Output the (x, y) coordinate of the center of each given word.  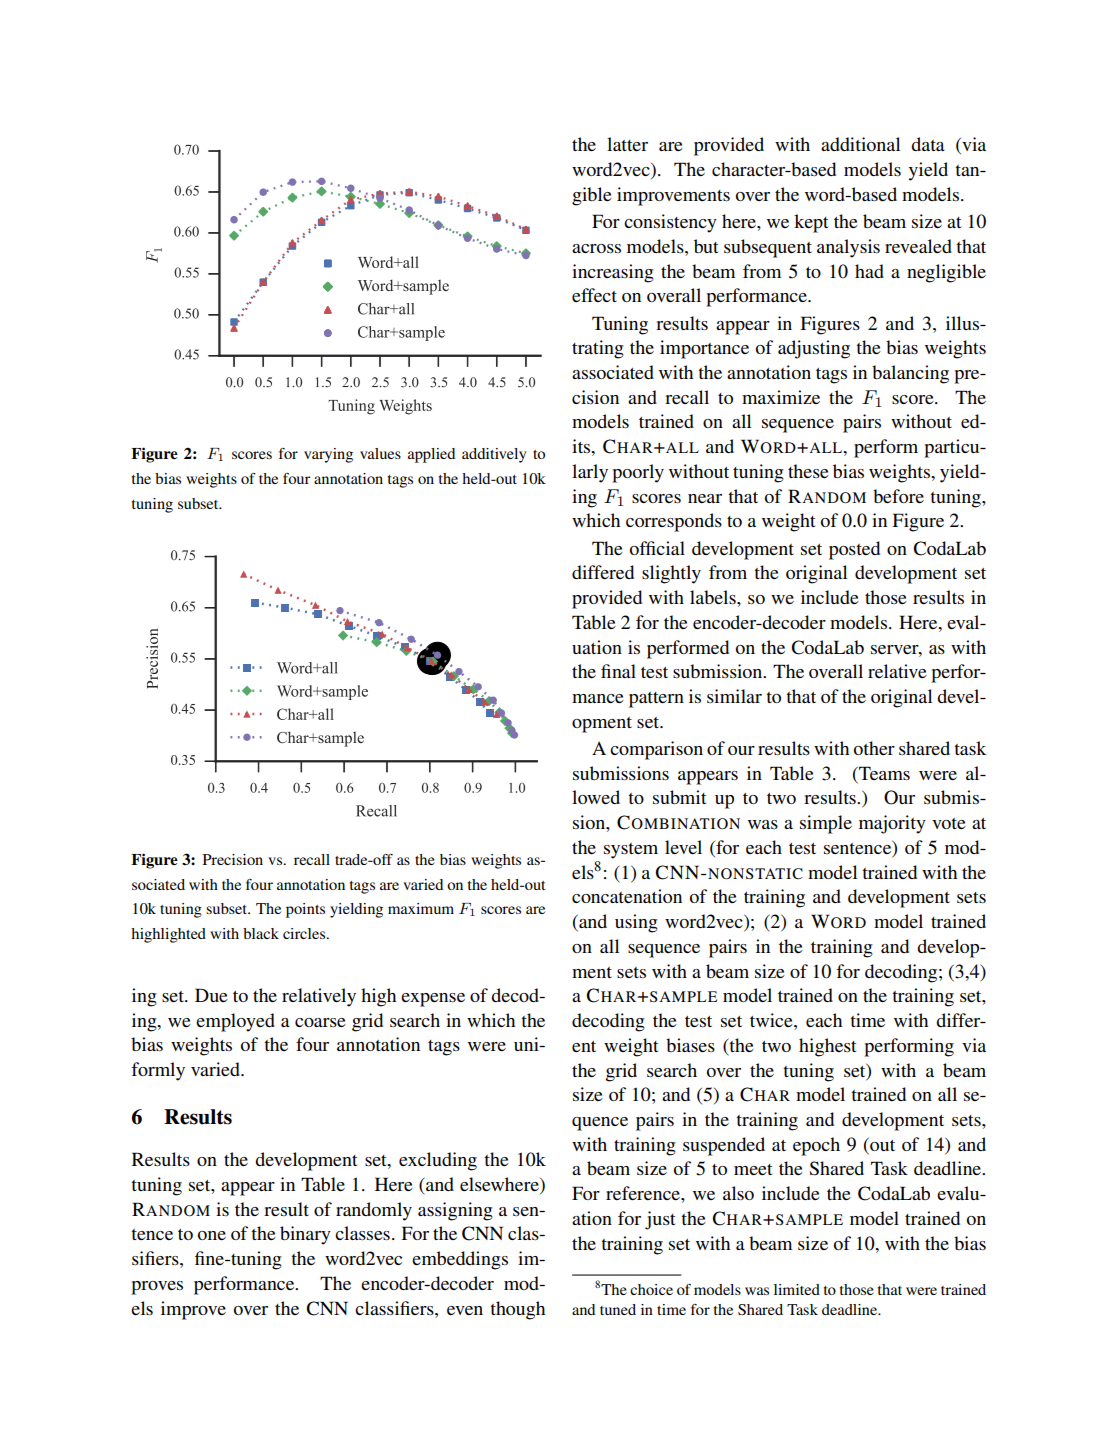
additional (860, 144)
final (618, 671)
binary (305, 1235)
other (874, 748)
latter (627, 144)
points (305, 910)
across (596, 248)
